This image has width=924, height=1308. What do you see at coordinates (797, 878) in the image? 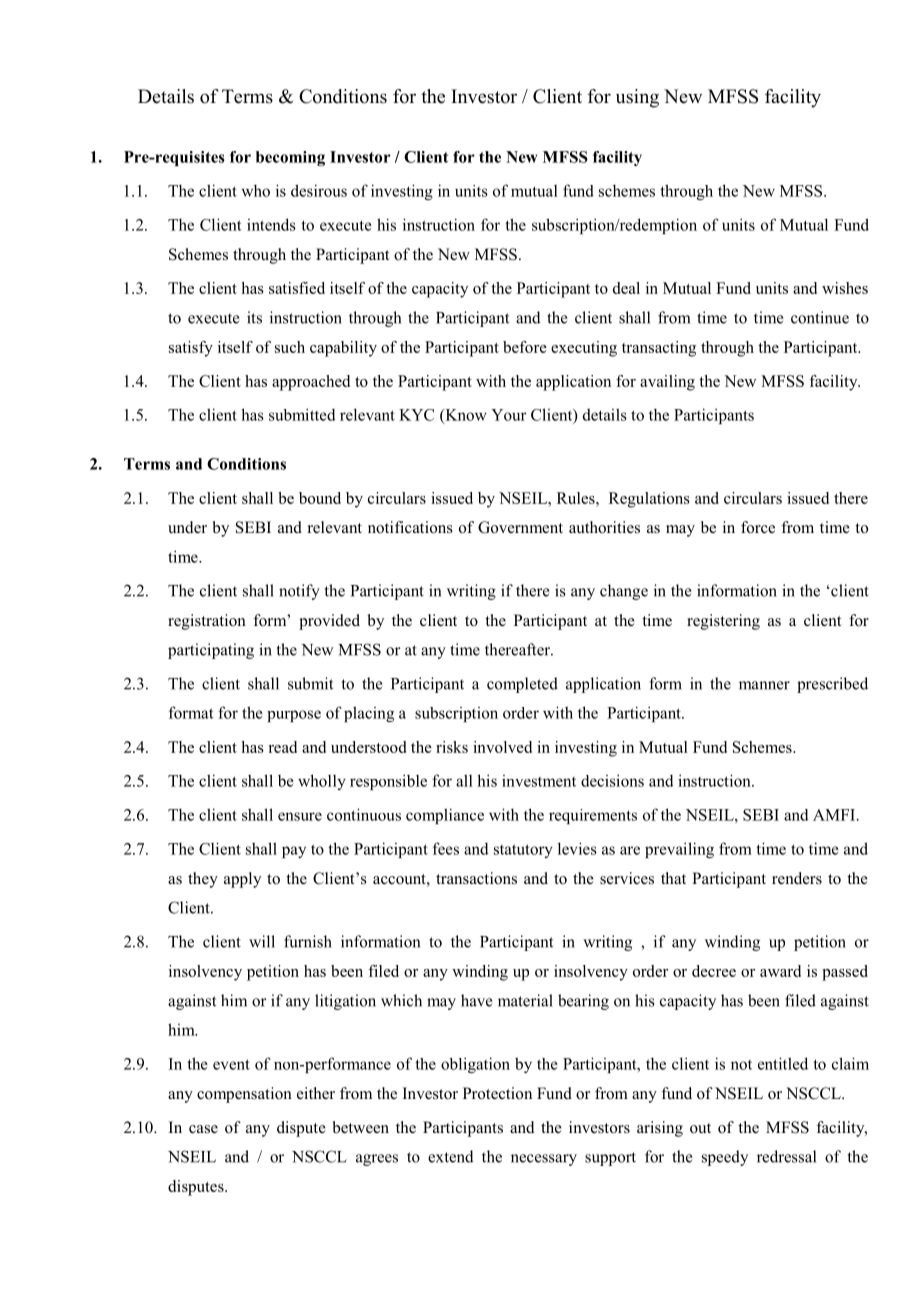
I see `renders` at bounding box center [797, 878].
